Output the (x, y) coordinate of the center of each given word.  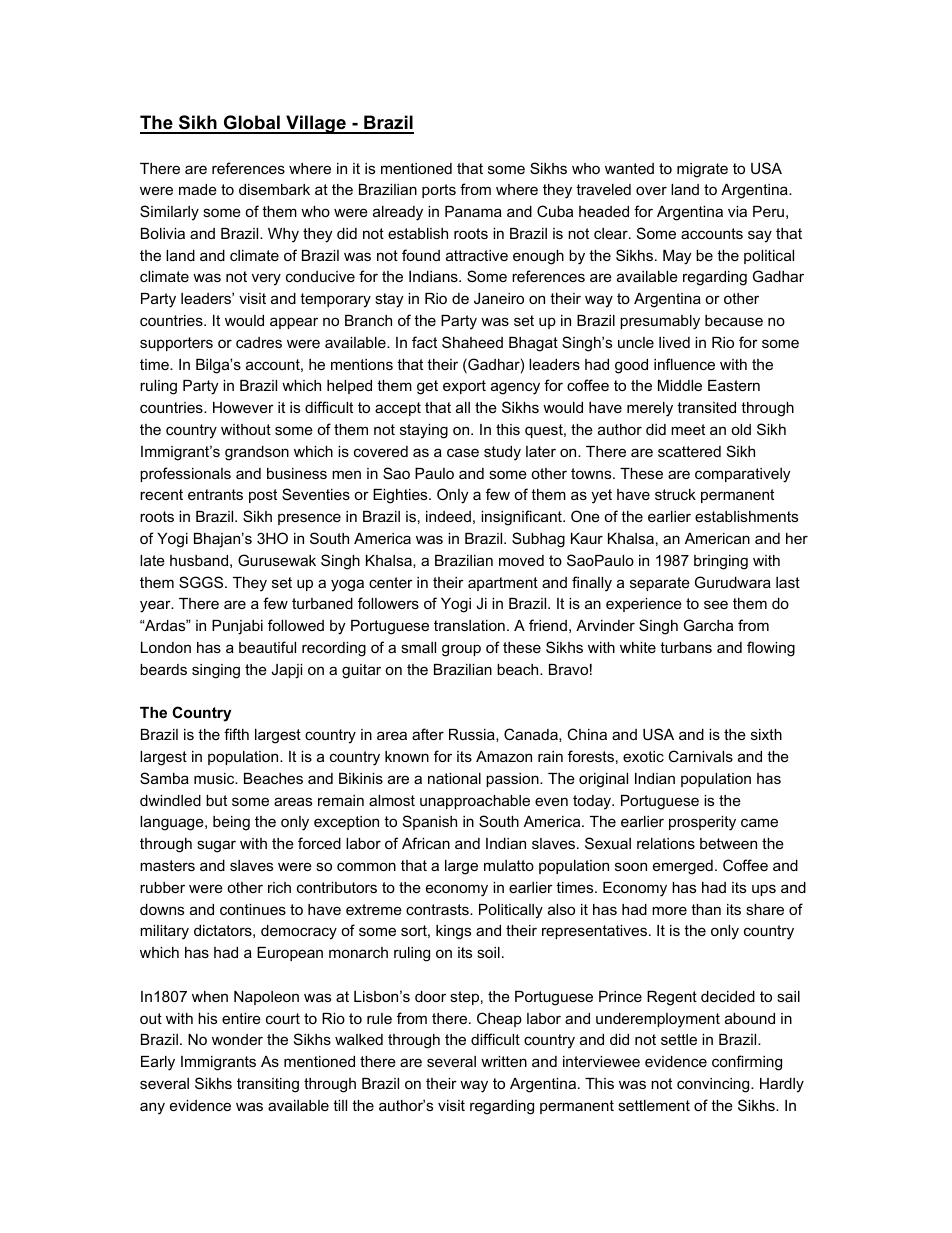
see (716, 604)
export (464, 387)
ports (439, 191)
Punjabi (237, 627)
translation (469, 625)
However (243, 407)
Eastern (734, 385)
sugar (216, 846)
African (426, 843)
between (728, 843)
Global (251, 124)
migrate (702, 170)
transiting (268, 1085)
